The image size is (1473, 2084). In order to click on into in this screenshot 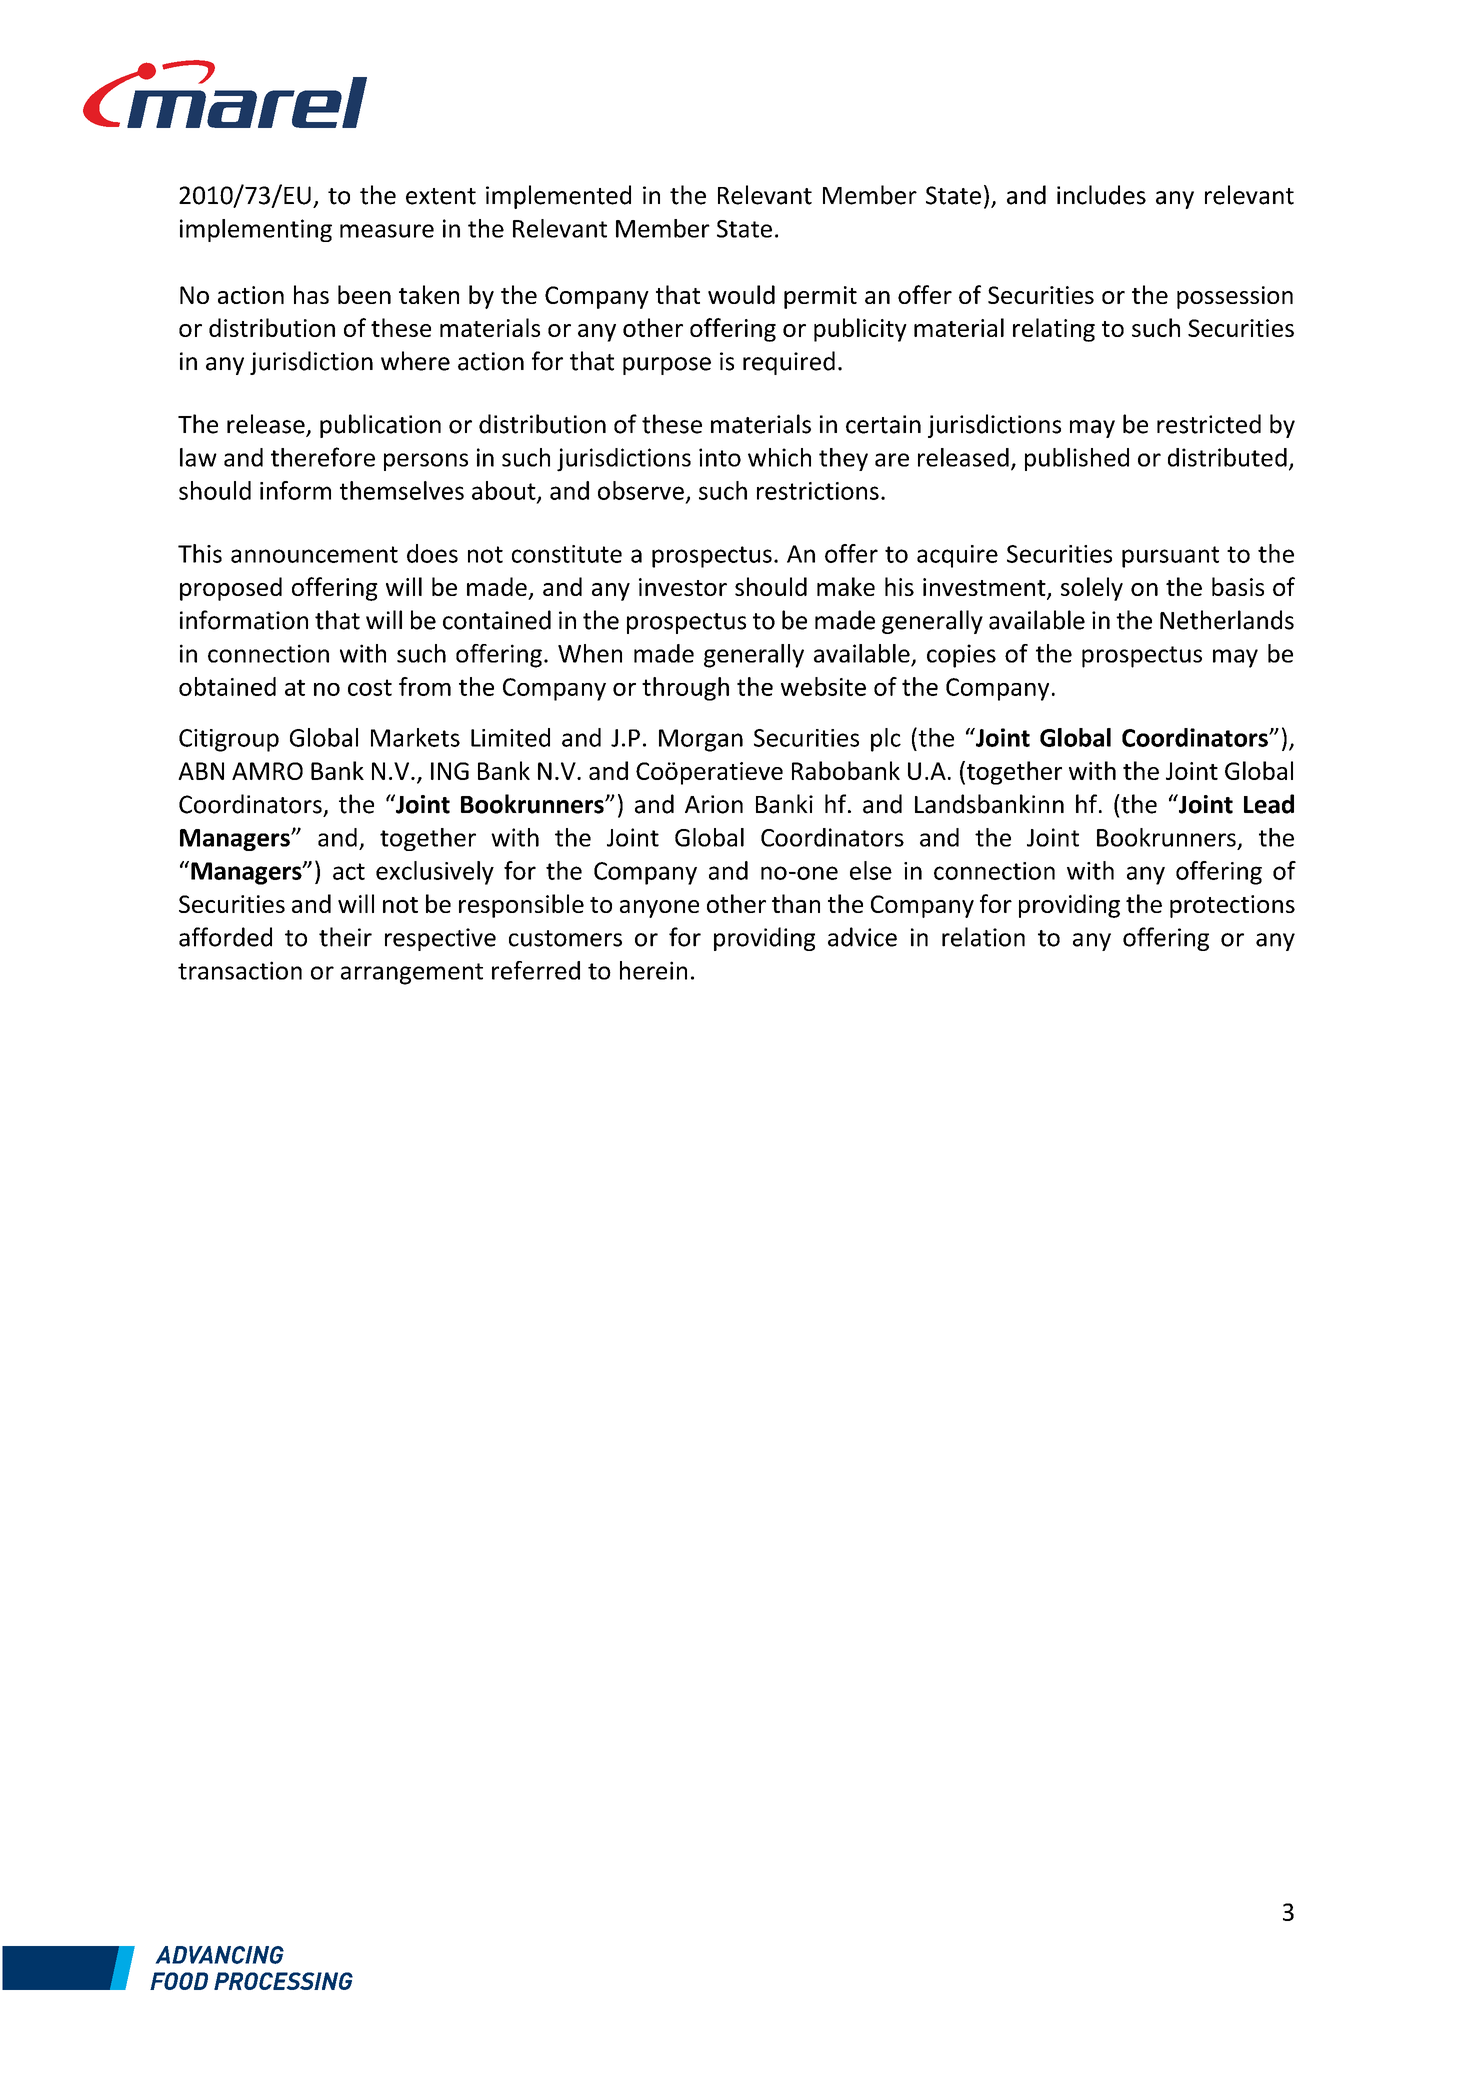, I will do `click(720, 457)`.
